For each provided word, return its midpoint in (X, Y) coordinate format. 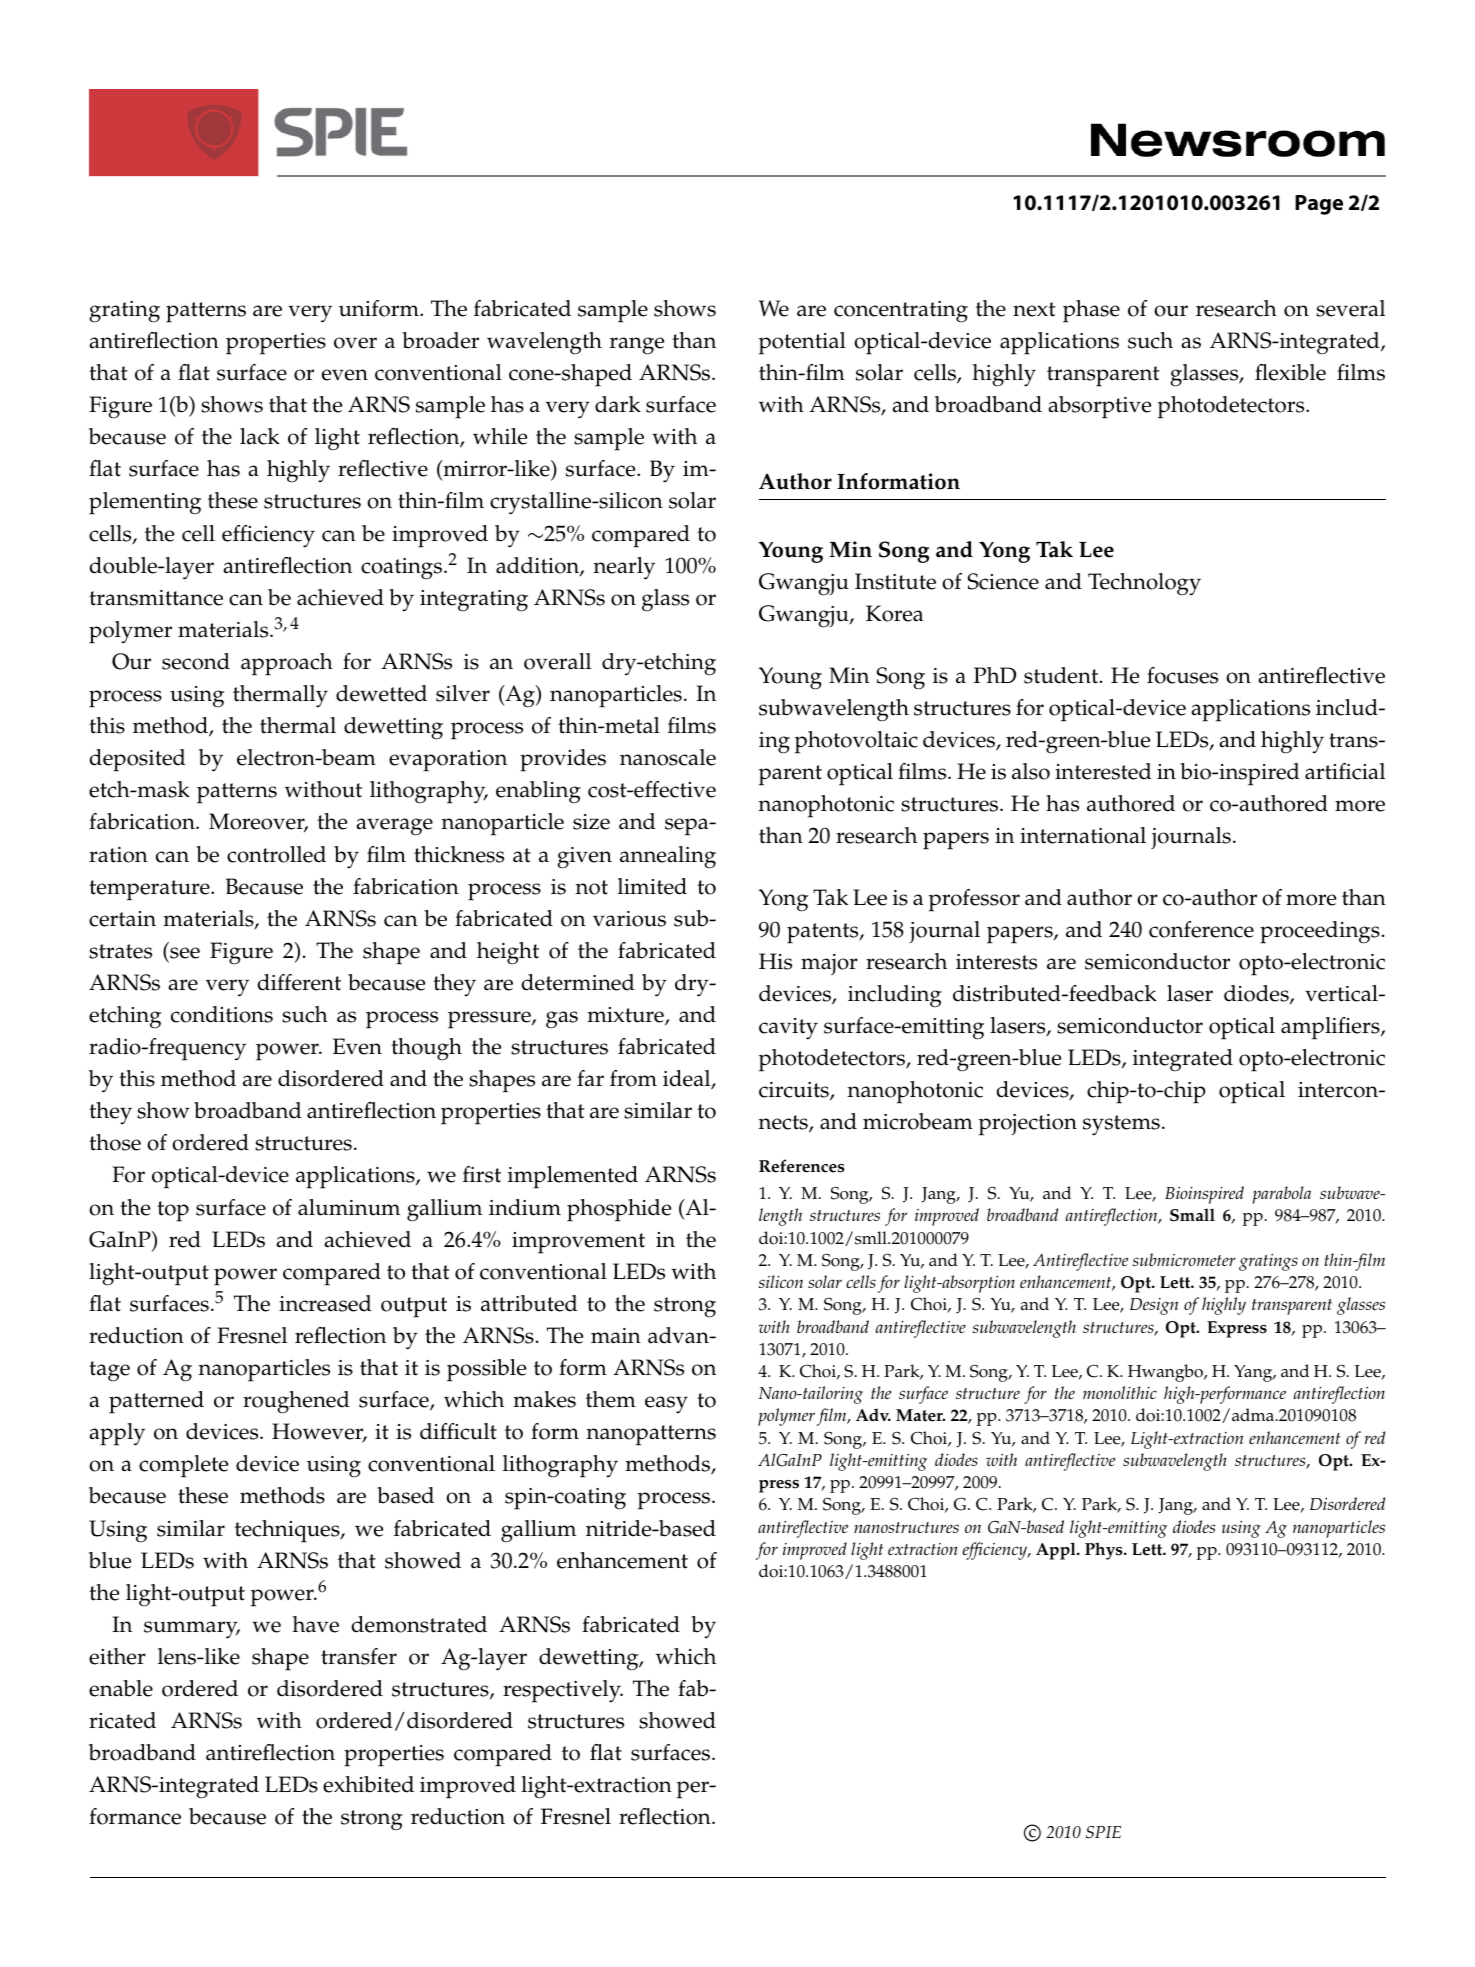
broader (440, 340)
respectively (563, 1691)
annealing (668, 857)
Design (1154, 1306)
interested (1103, 771)
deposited (138, 760)
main (616, 1336)
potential (802, 343)
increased (325, 1303)
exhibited (368, 1784)
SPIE (1103, 1832)
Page (1319, 205)
